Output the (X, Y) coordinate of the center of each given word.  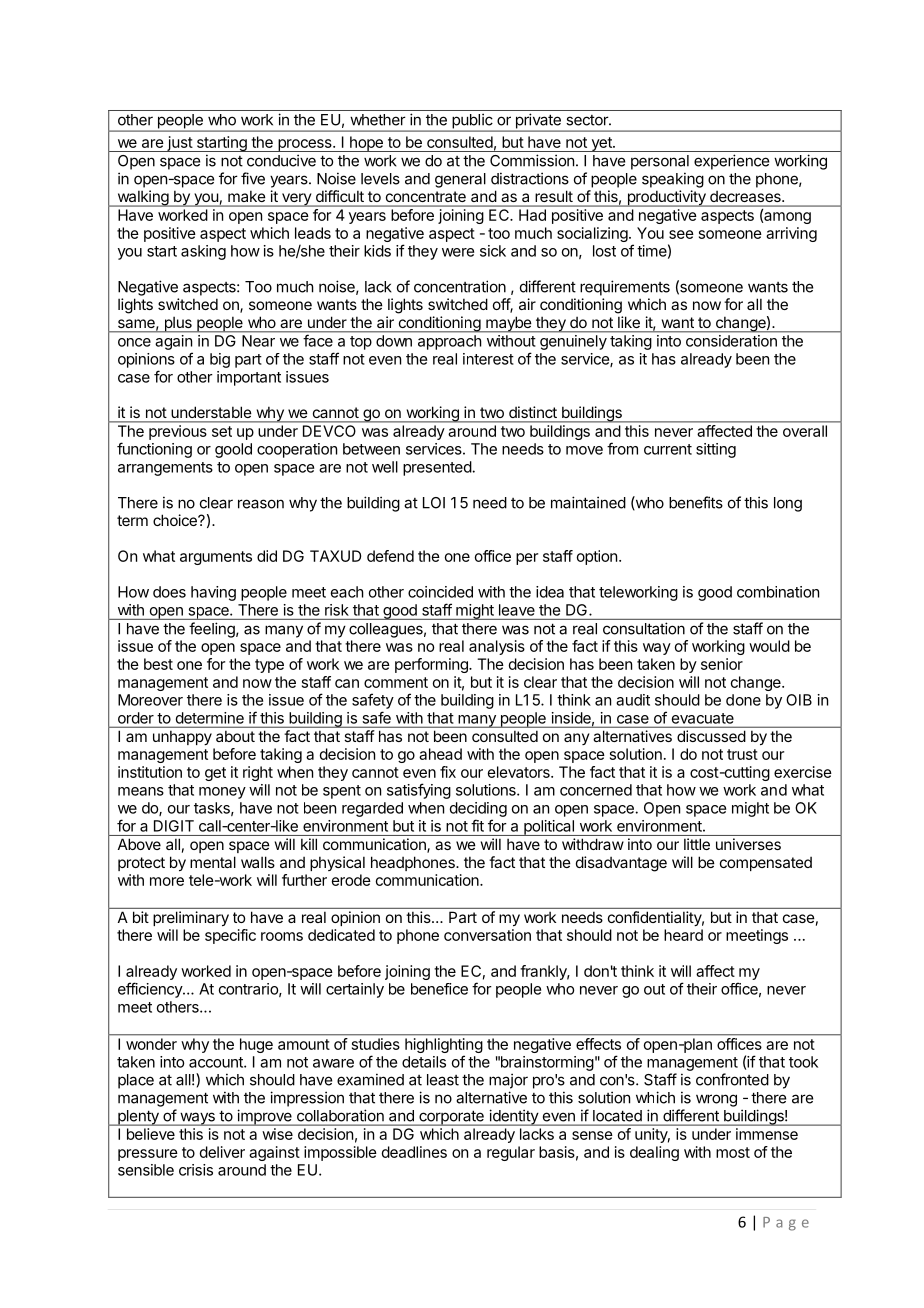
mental (213, 862)
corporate (451, 1118)
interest (488, 359)
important (249, 378)
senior (722, 664)
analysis (497, 647)
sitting (716, 450)
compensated (766, 864)
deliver (222, 1152)
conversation (487, 935)
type (269, 666)
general (460, 180)
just (179, 144)
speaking (673, 180)
